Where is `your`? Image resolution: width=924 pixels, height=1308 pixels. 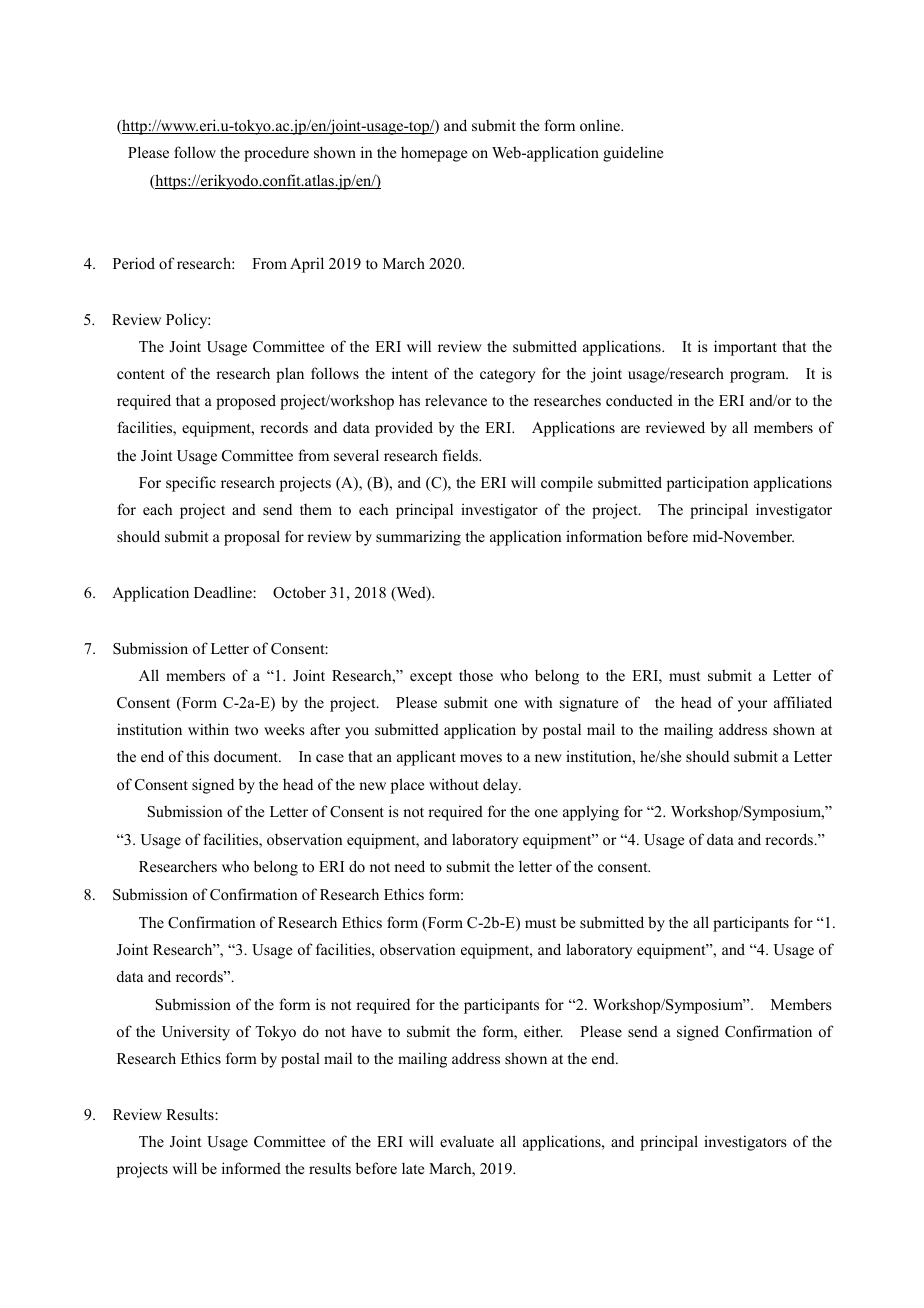 your is located at coordinates (753, 706).
